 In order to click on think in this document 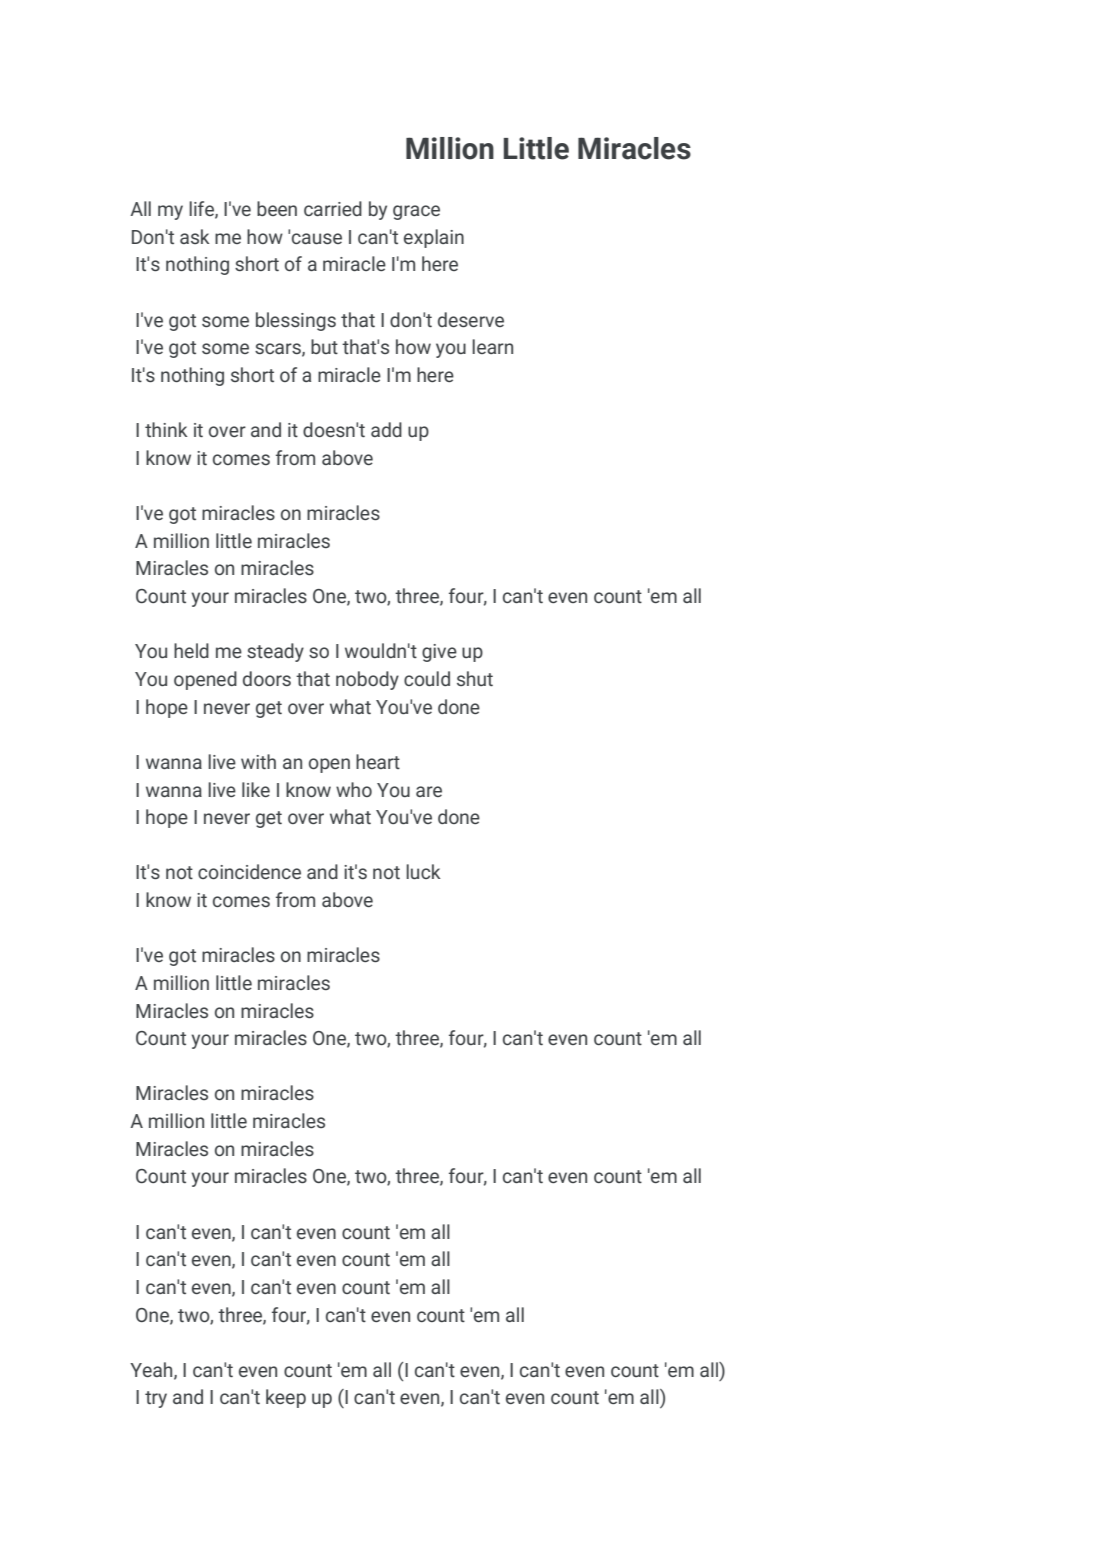, I will do `click(166, 429)`.
